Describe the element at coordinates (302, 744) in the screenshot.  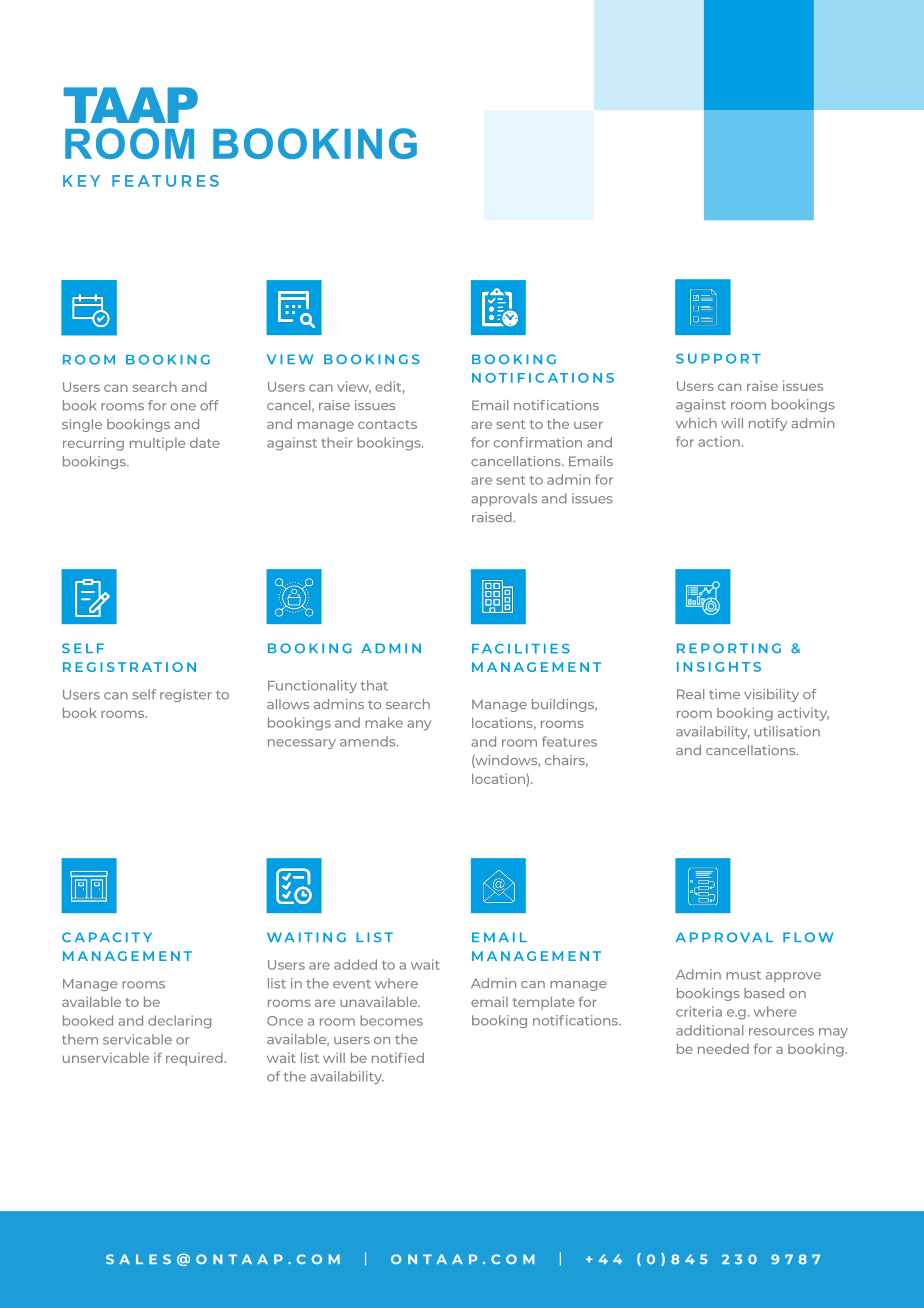
I see `necessary` at that location.
